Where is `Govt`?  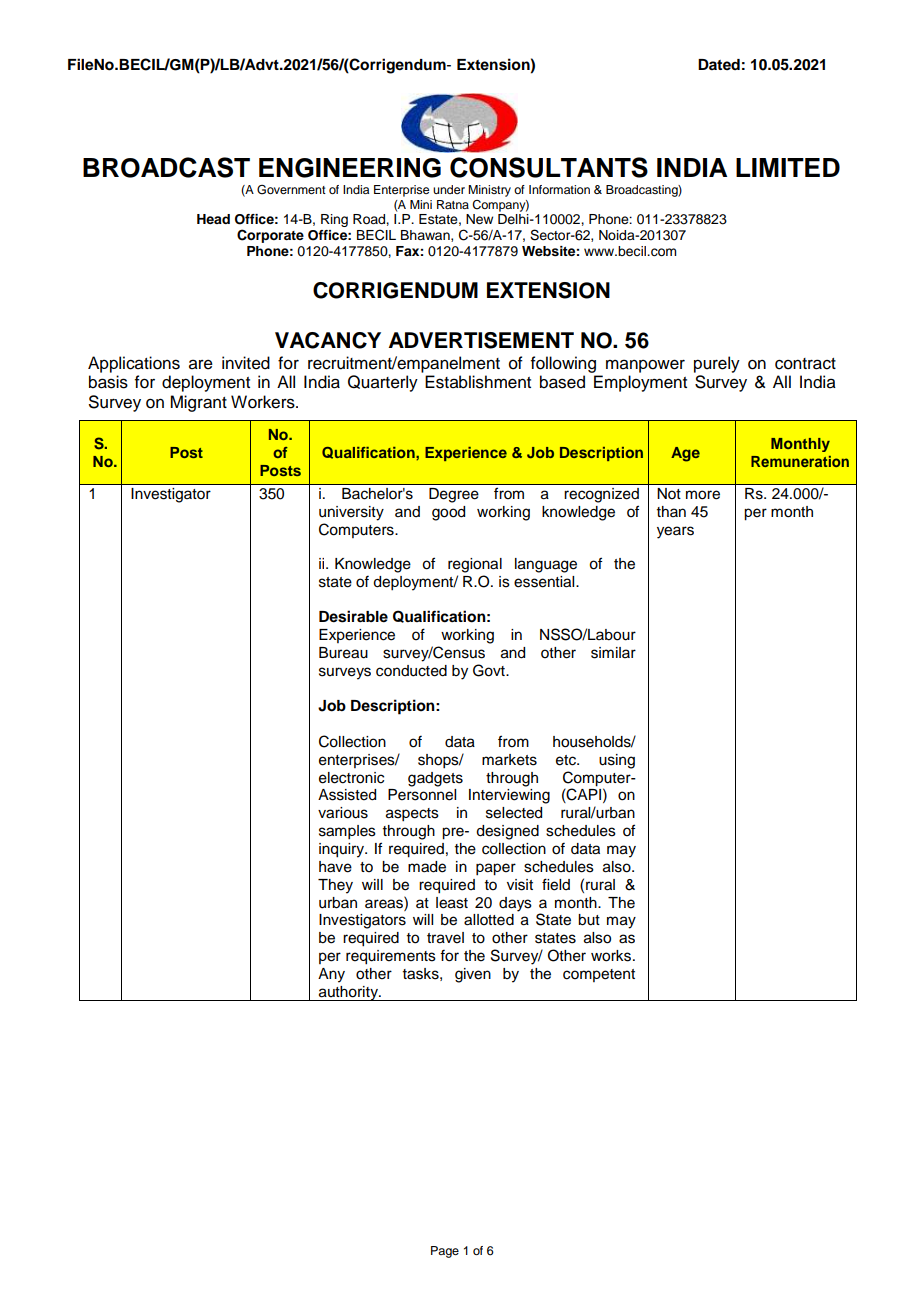 Govt is located at coordinates (490, 670).
